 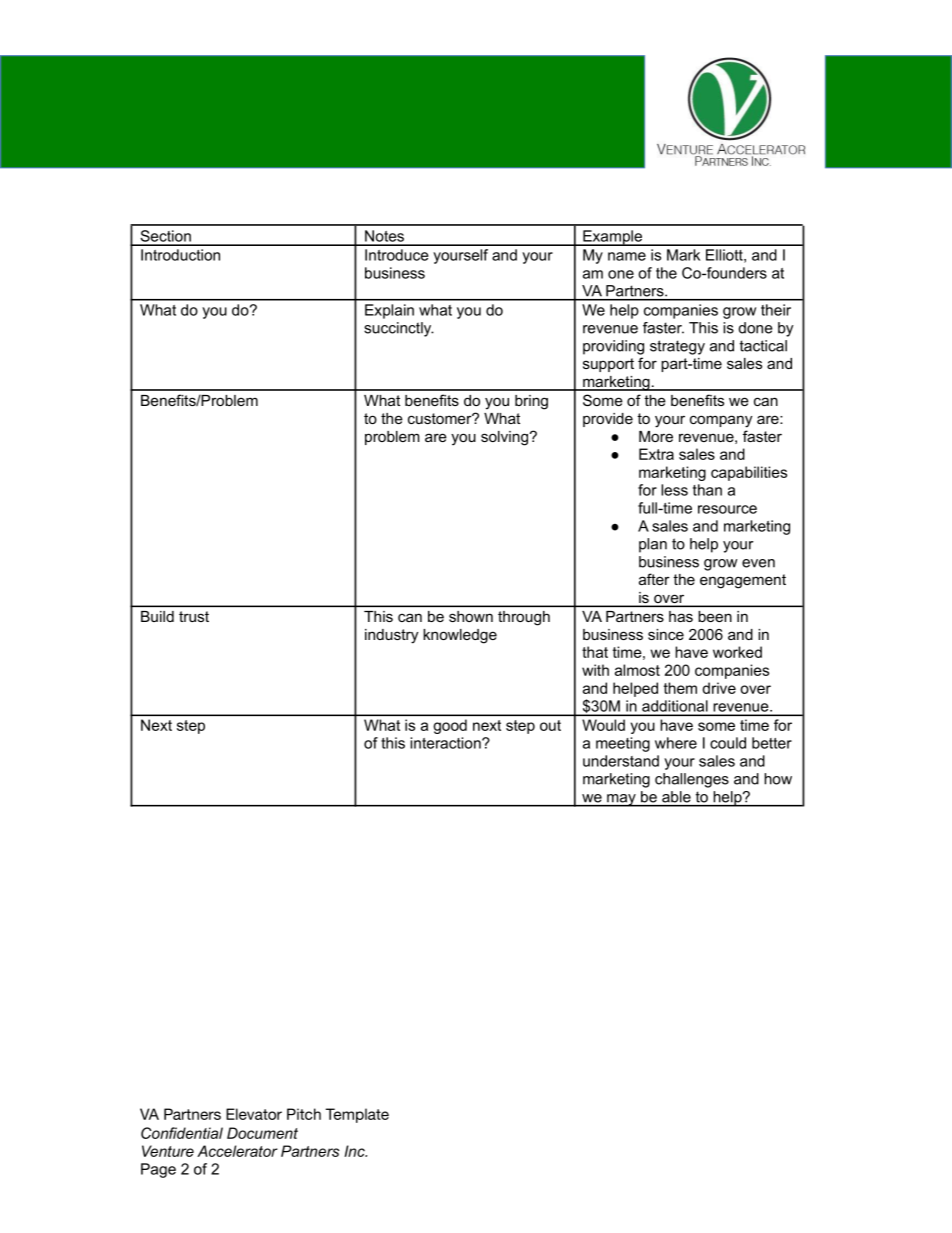 What do you see at coordinates (194, 616) in the document?
I see `trust` at bounding box center [194, 616].
